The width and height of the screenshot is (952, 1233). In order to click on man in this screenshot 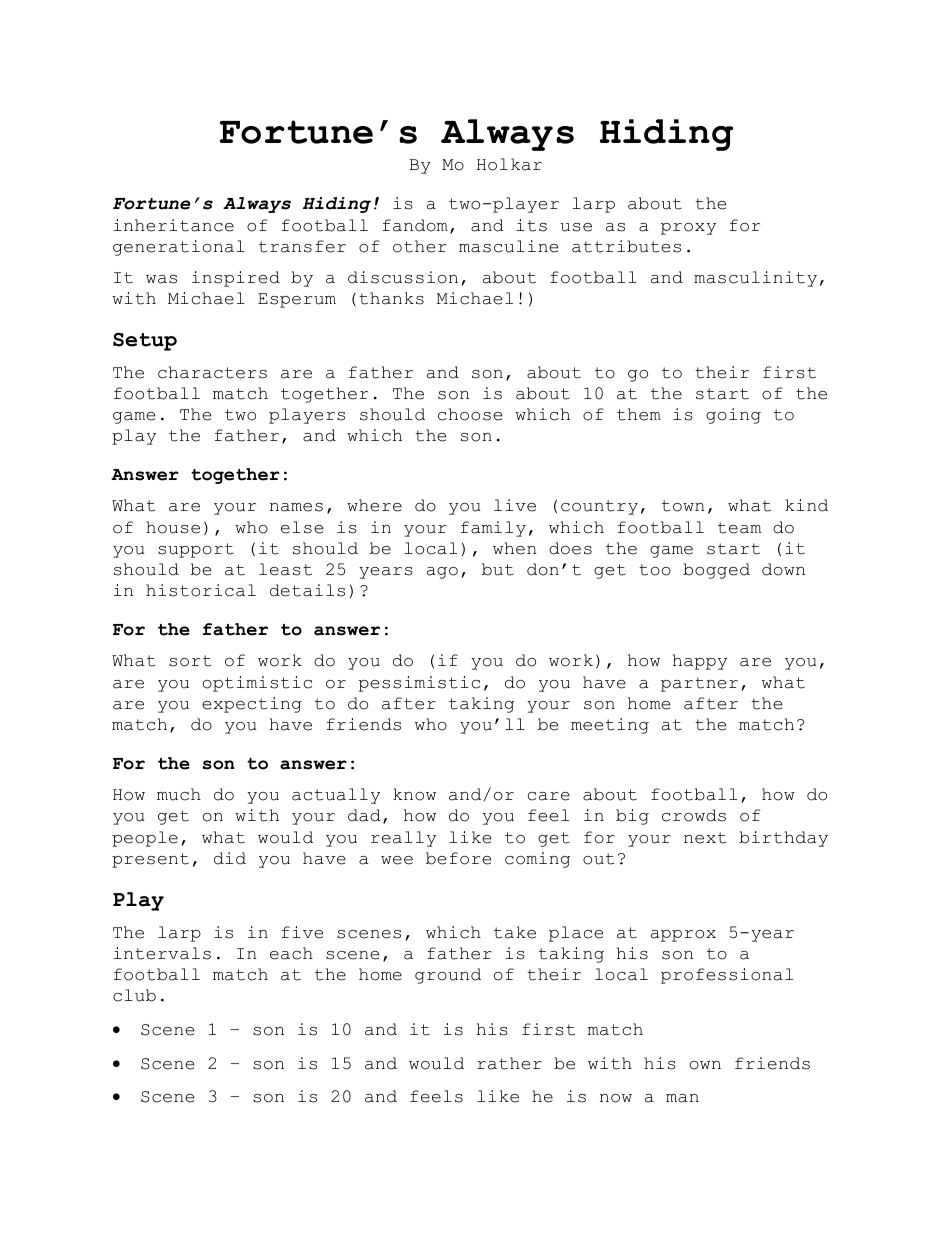, I will do `click(682, 1098)`.
